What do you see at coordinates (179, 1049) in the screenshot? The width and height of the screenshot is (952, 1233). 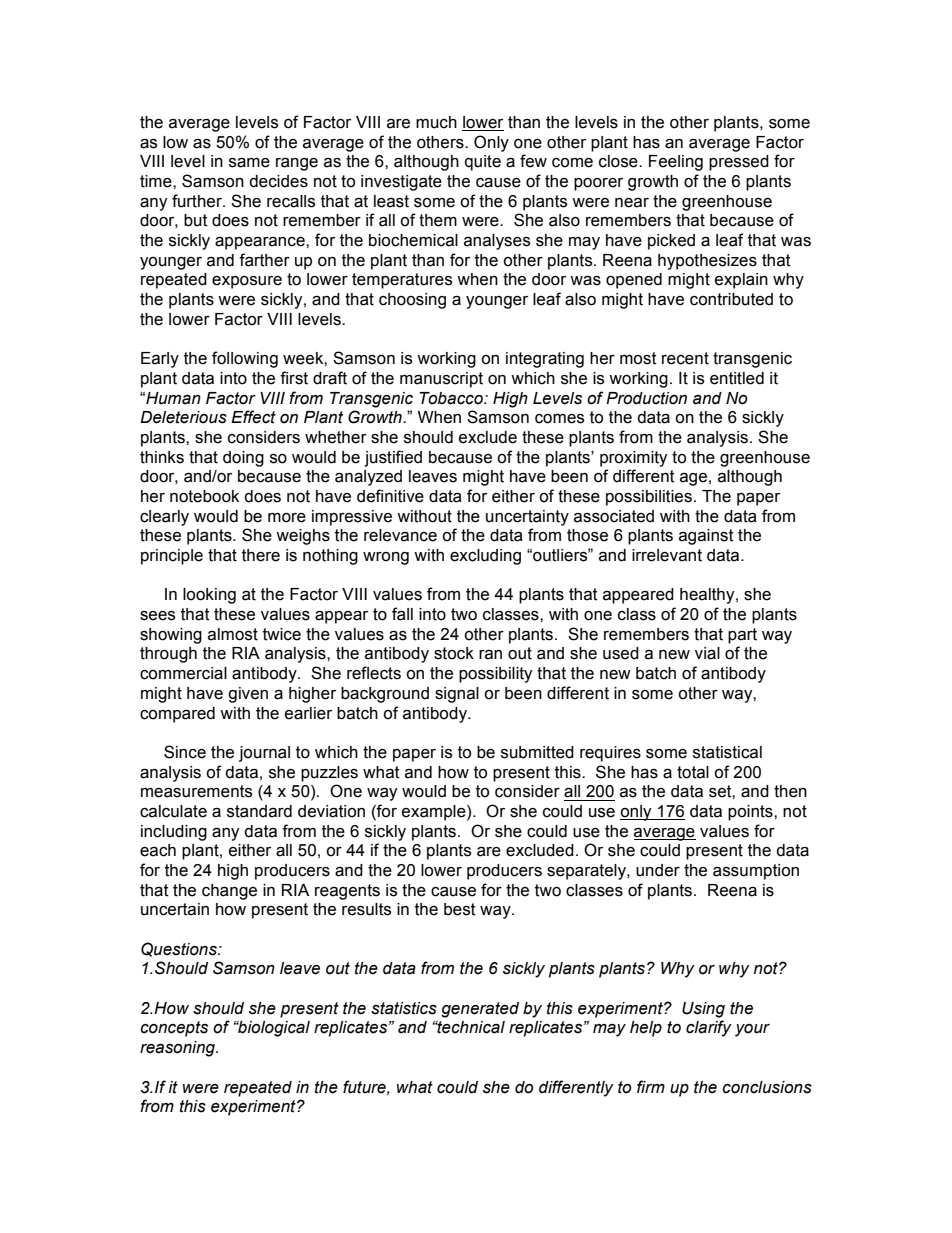 I see `reasoning` at bounding box center [179, 1049].
